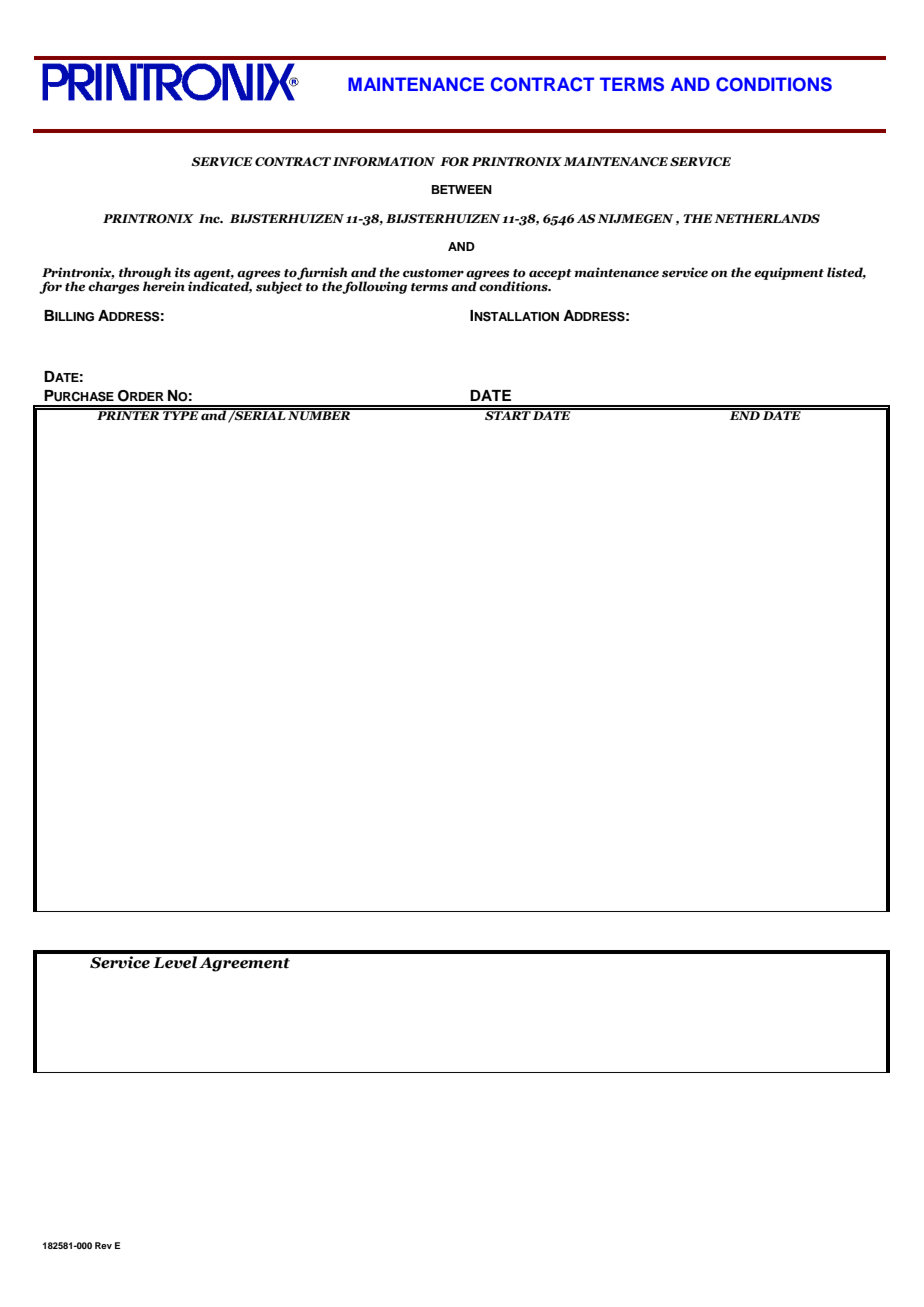 The height and width of the document is (1307, 924). I want to click on customer, so click(433, 273).
